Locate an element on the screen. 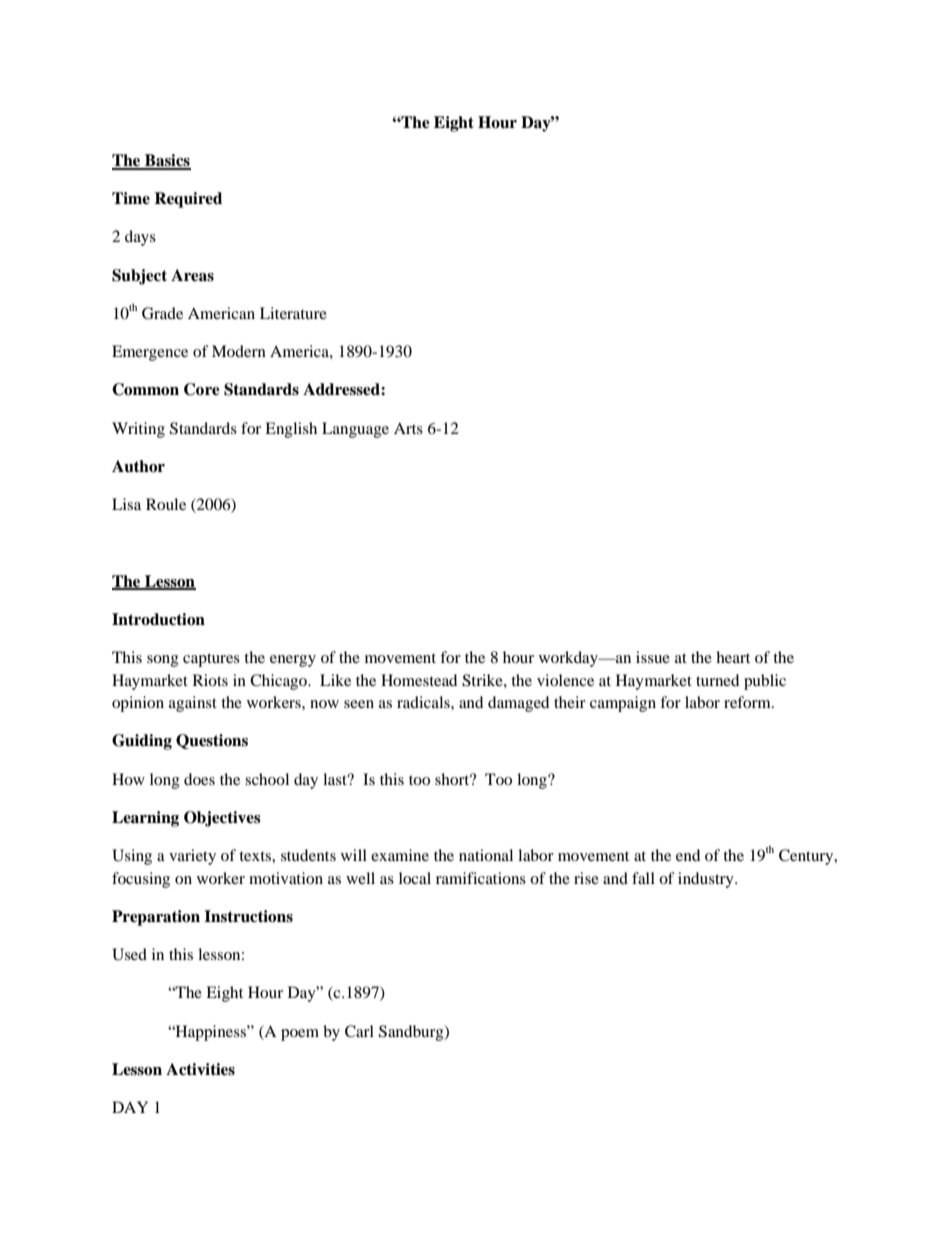  Required is located at coordinates (188, 200).
